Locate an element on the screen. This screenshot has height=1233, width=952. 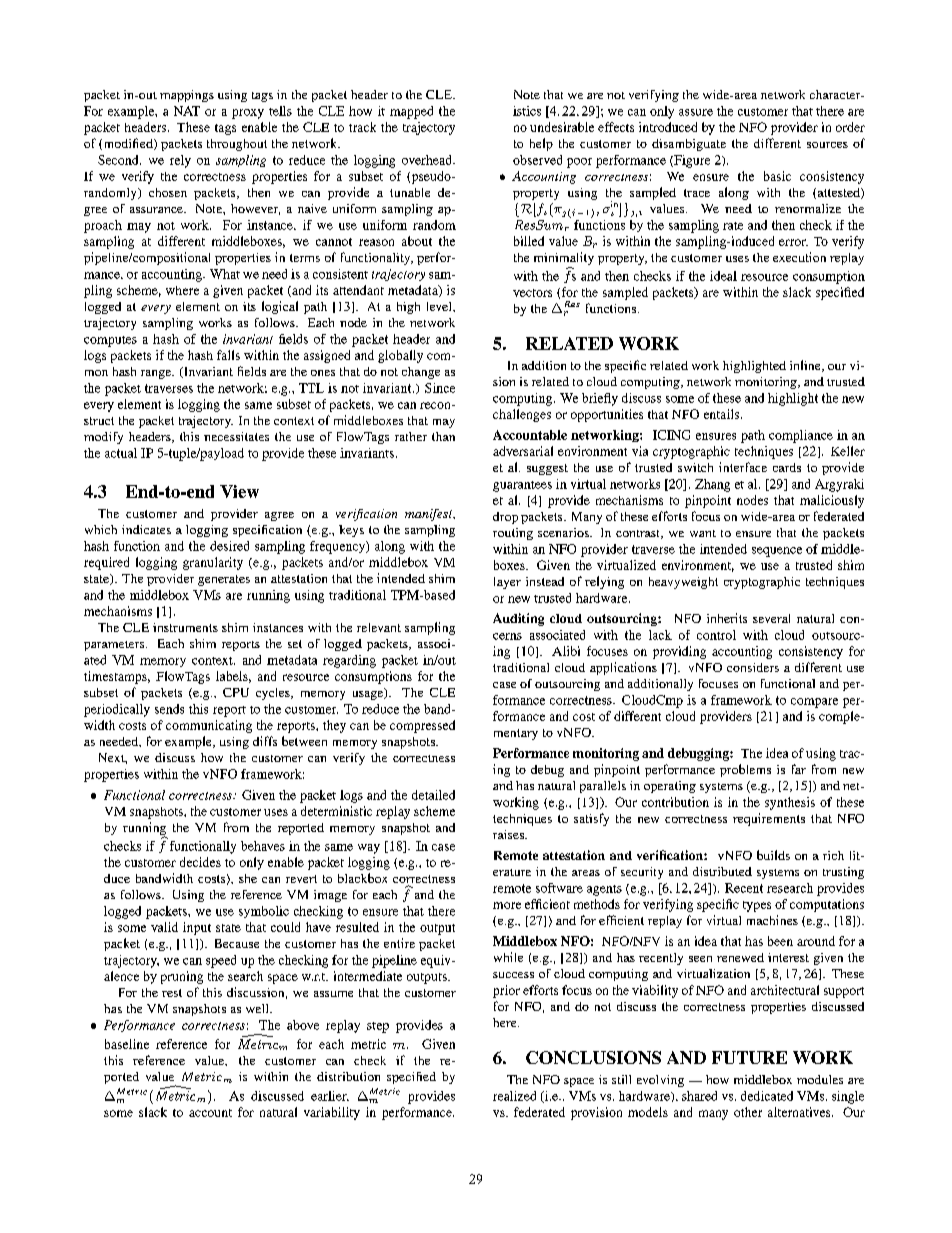
instruments is located at coordinates (185, 627).
